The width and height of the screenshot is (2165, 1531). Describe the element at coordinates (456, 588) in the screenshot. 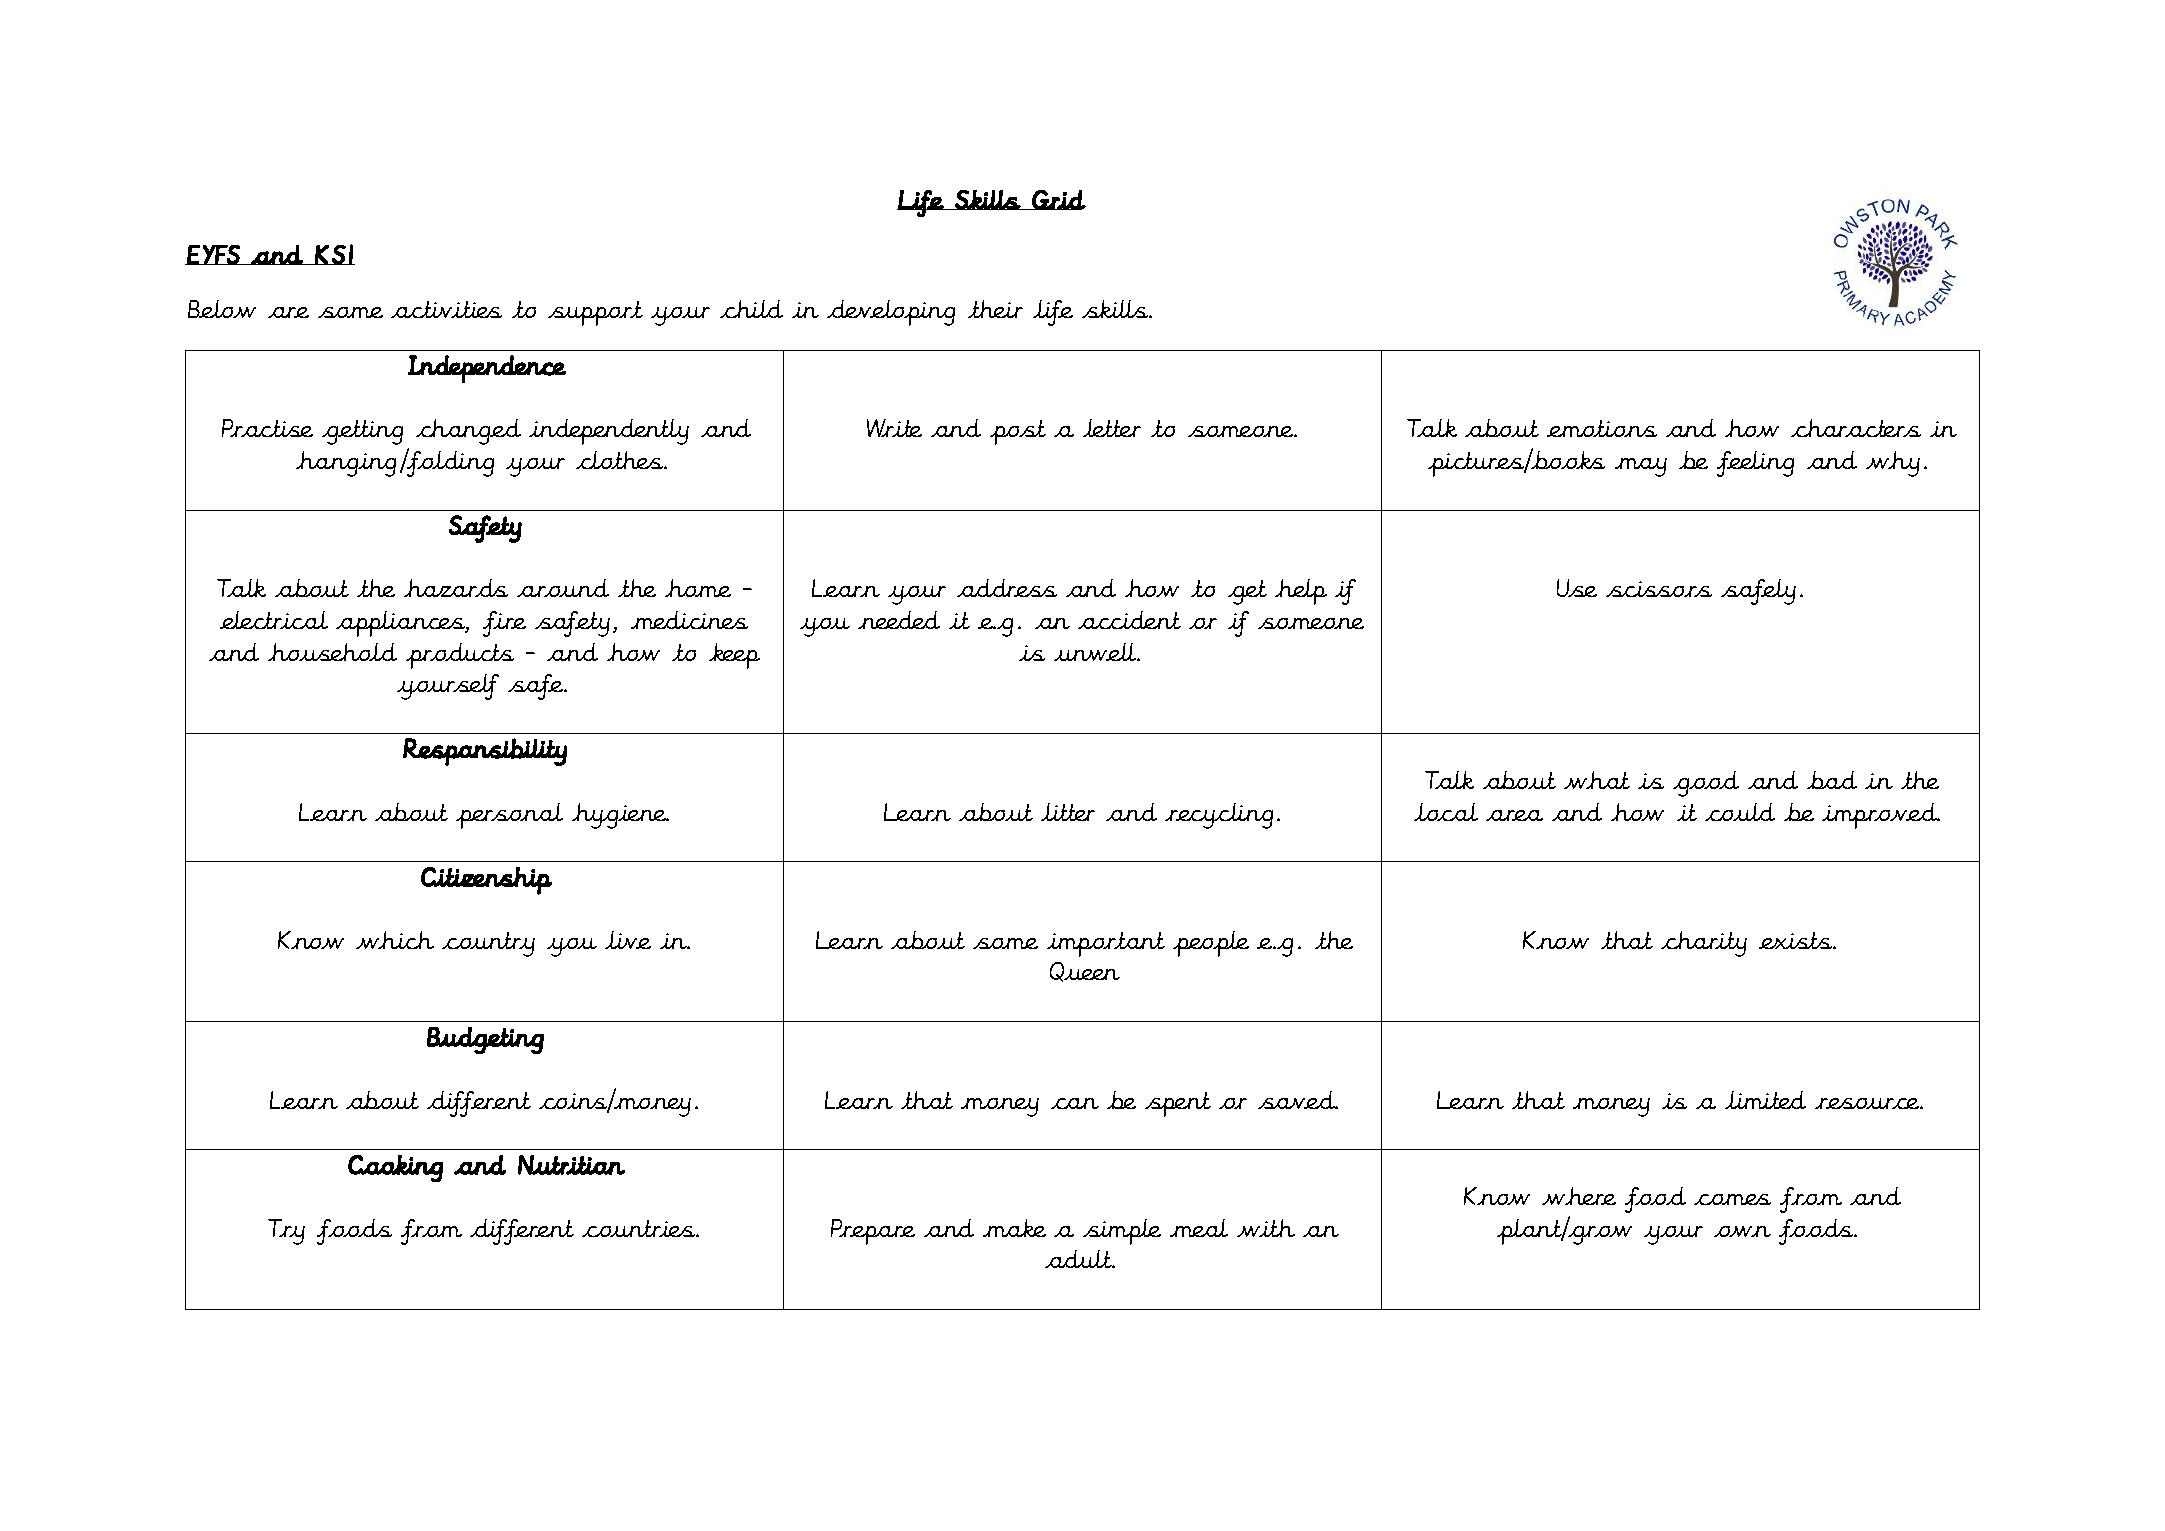

I see `hazards` at that location.
